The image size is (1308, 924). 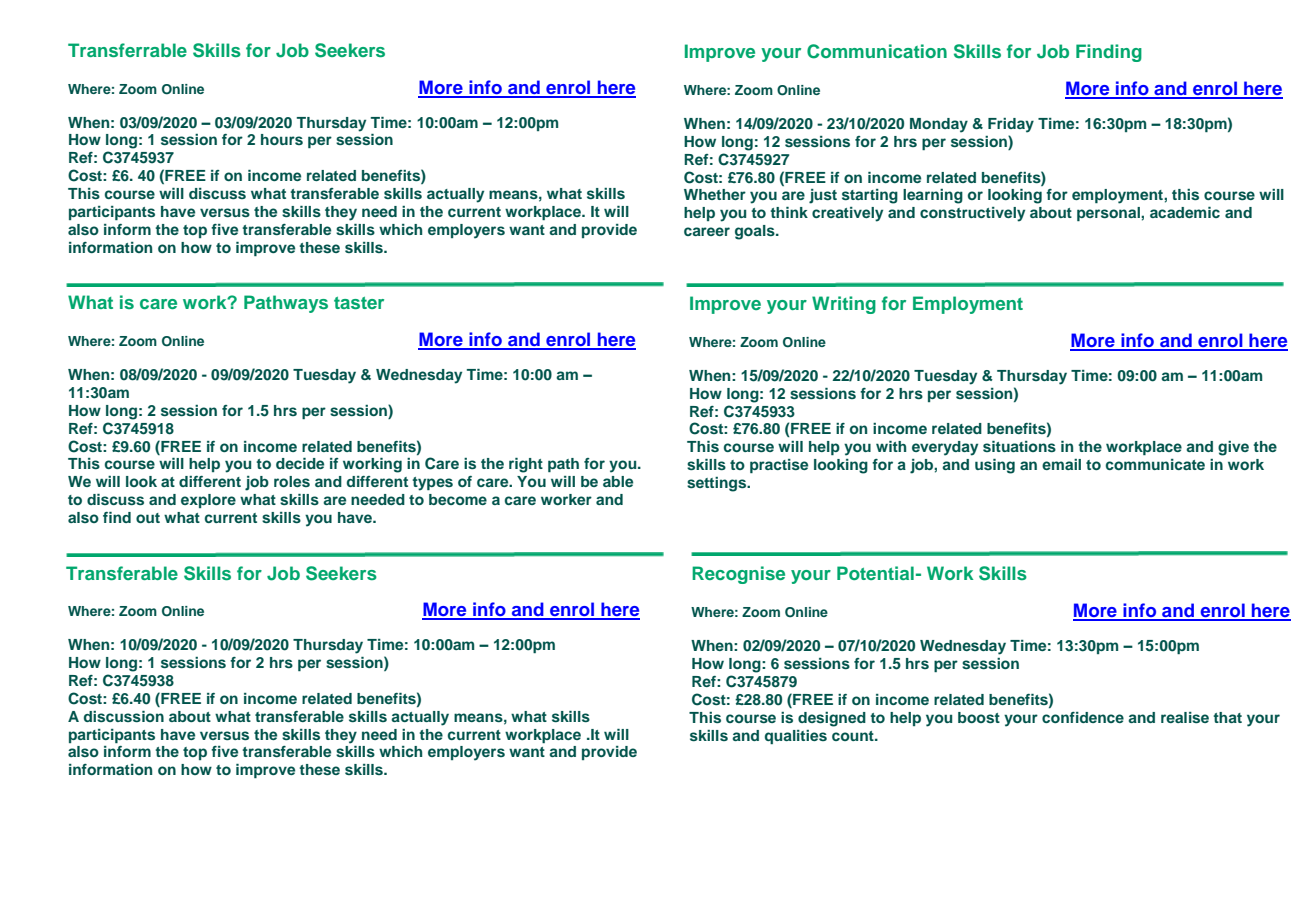 I want to click on situations, so click(x=1019, y=446).
